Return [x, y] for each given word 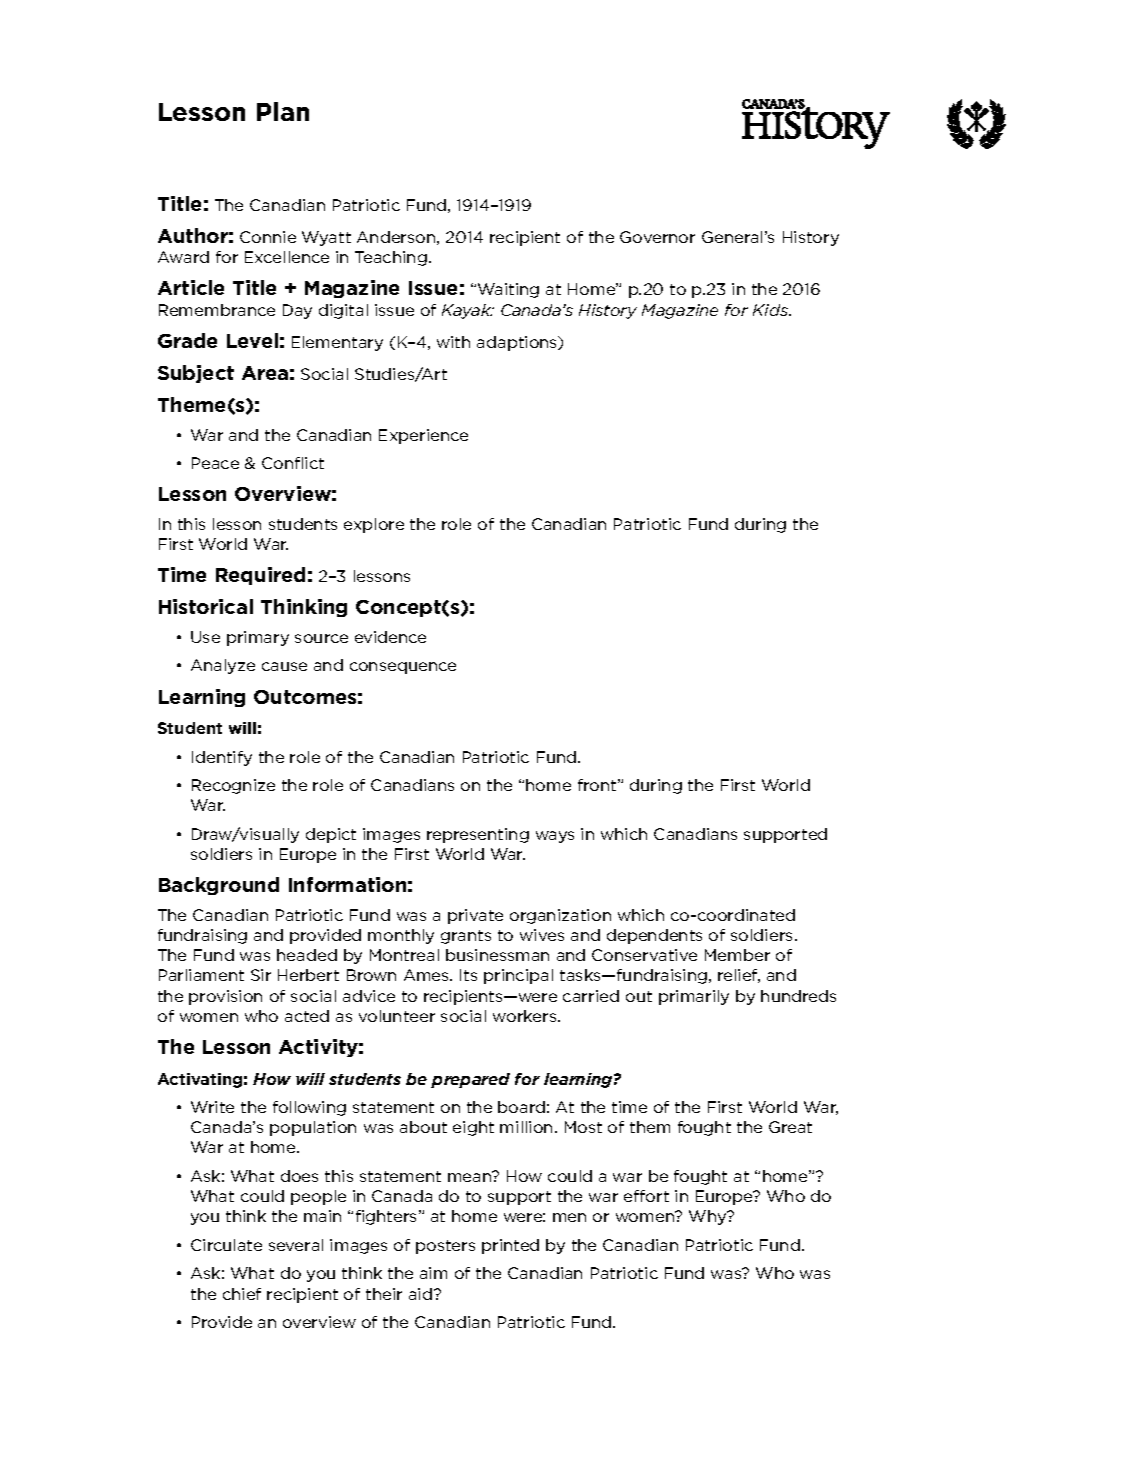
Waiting [508, 290]
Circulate [226, 1245]
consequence [403, 668]
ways [555, 837]
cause [284, 666]
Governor [657, 237]
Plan [283, 111]
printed [510, 1246]
